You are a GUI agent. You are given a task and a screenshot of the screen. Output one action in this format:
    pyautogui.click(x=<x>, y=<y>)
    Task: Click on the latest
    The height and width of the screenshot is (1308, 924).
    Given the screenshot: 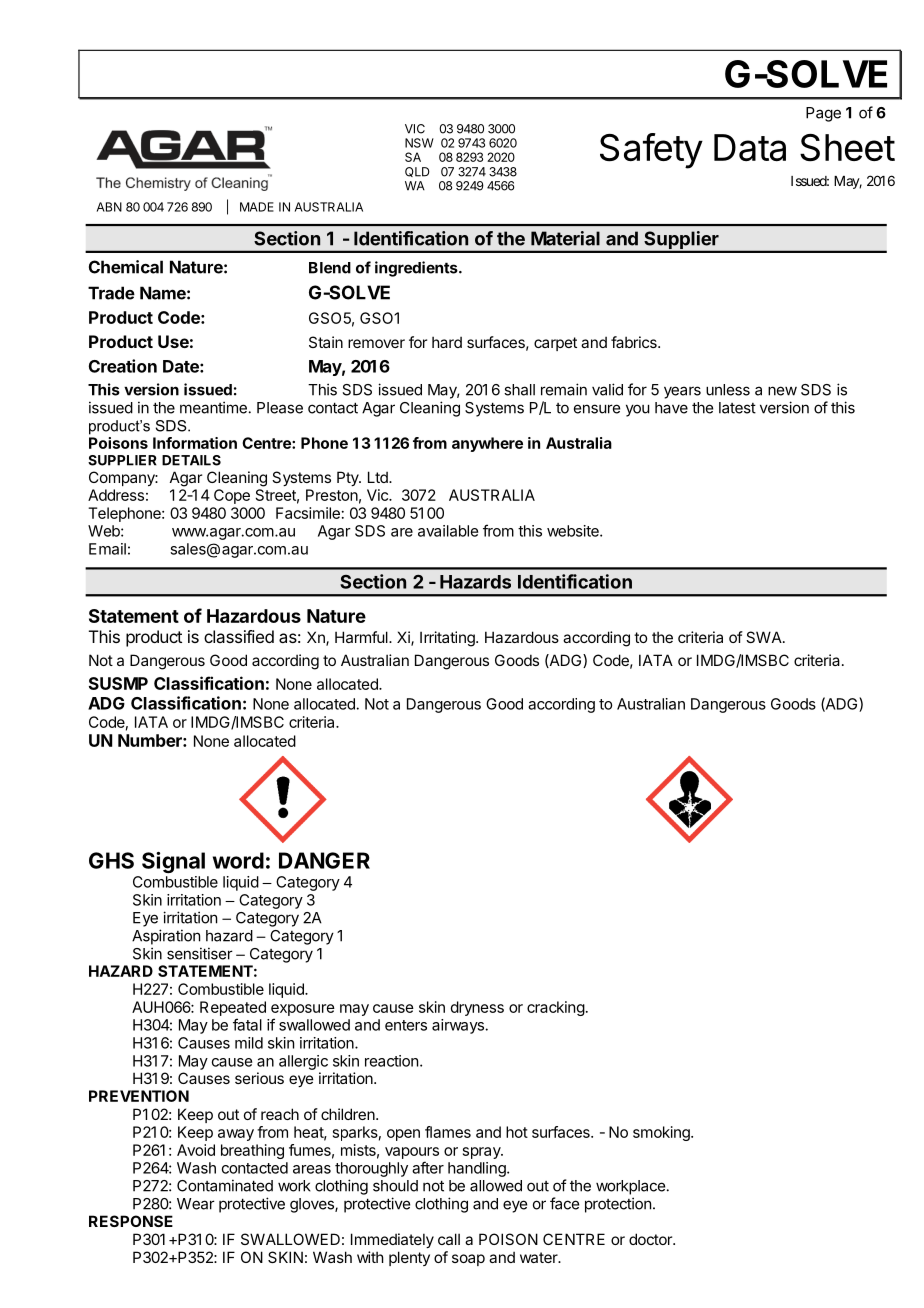 What is the action you would take?
    pyautogui.click(x=737, y=408)
